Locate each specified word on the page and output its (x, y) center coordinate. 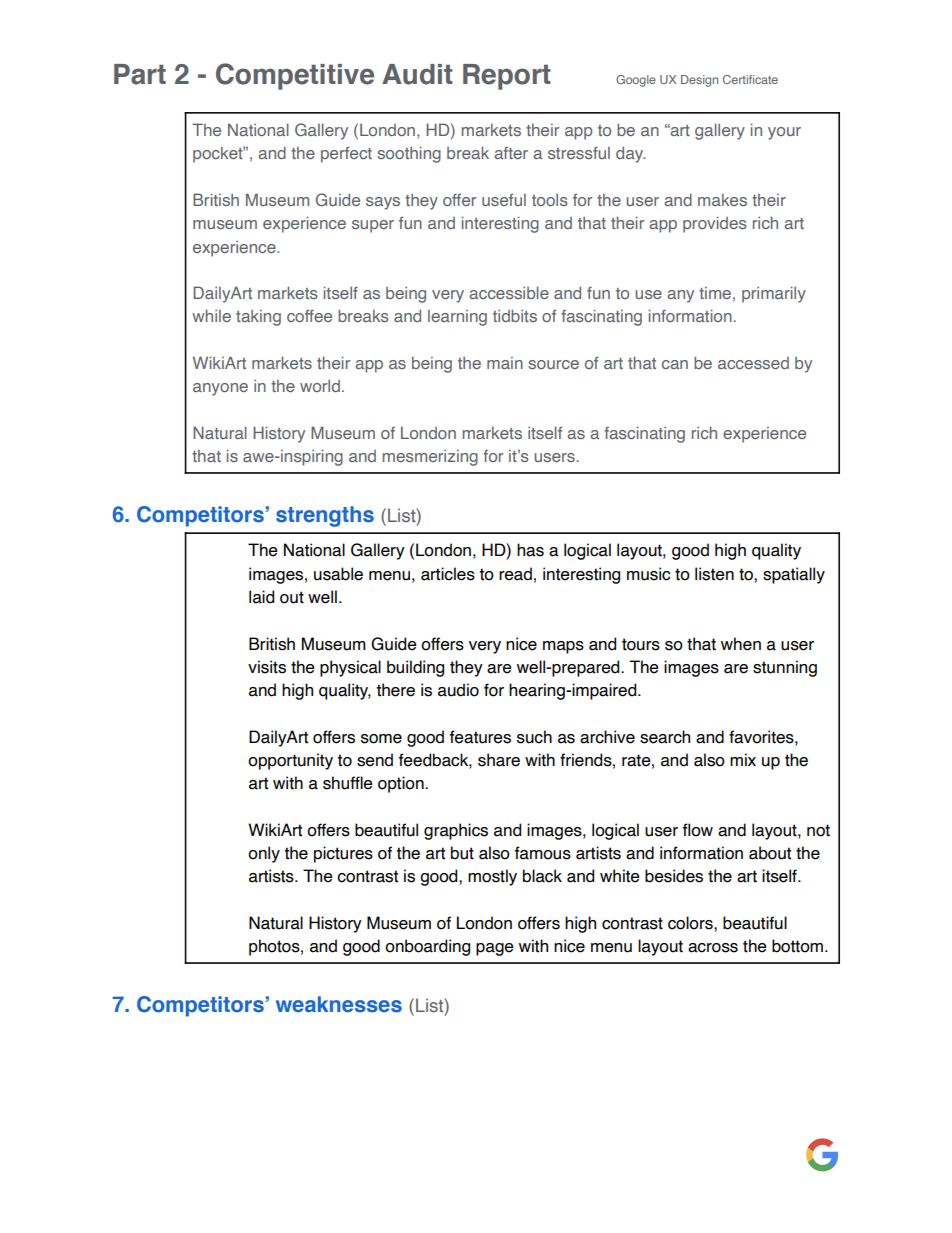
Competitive (295, 76)
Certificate (750, 79)
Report (507, 77)
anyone (220, 389)
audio (458, 690)
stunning (785, 668)
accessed (753, 363)
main (505, 363)
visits (267, 667)
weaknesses (339, 1004)
